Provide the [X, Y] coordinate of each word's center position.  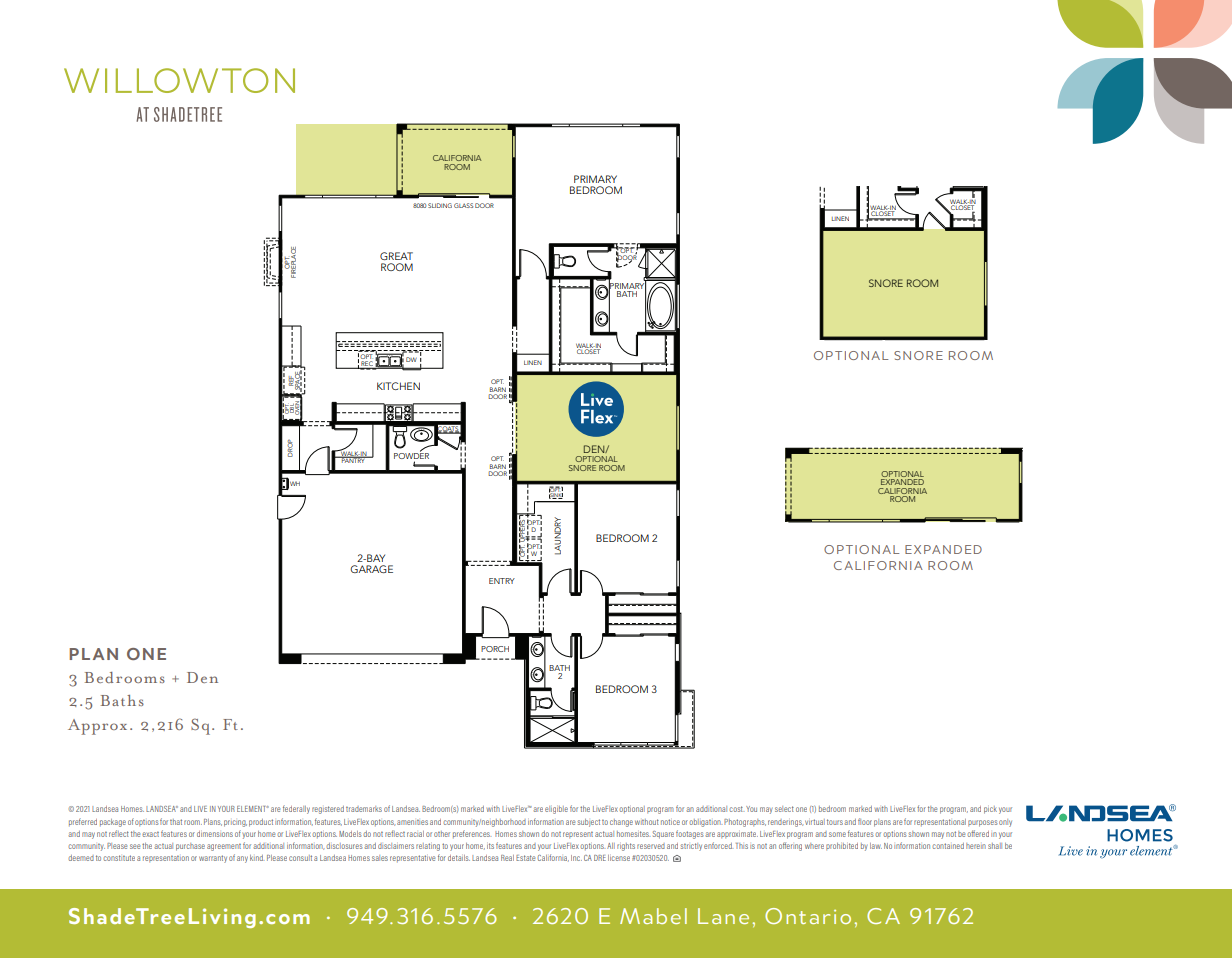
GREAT [396, 256]
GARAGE [371, 569]
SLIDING [440, 205]
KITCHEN [398, 386]
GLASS [463, 205]
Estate [525, 858]
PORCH [495, 649]
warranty [213, 859]
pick [990, 810]
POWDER [411, 456]
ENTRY [502, 581]
